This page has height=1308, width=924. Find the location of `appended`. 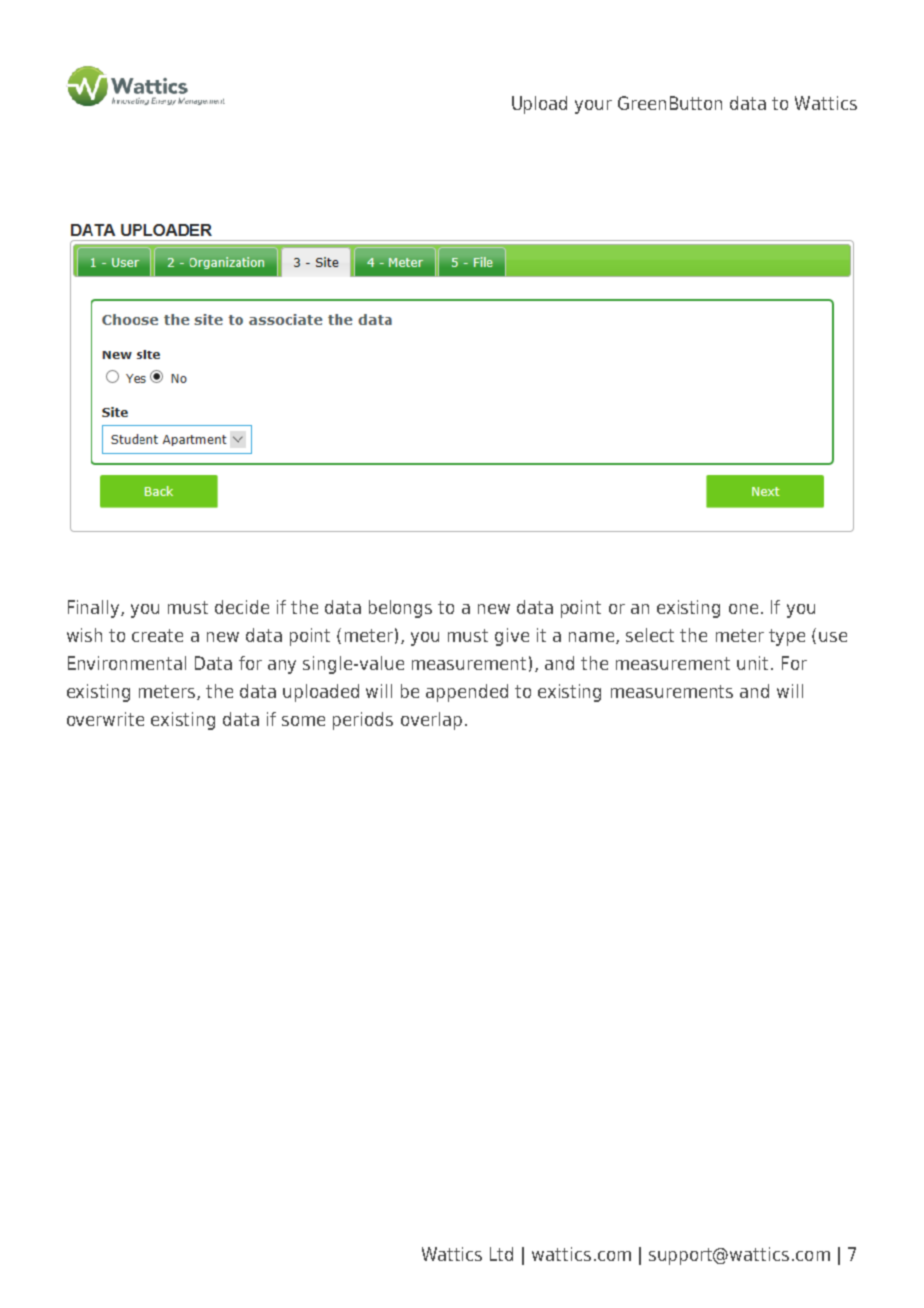

appended is located at coordinates (467, 693).
